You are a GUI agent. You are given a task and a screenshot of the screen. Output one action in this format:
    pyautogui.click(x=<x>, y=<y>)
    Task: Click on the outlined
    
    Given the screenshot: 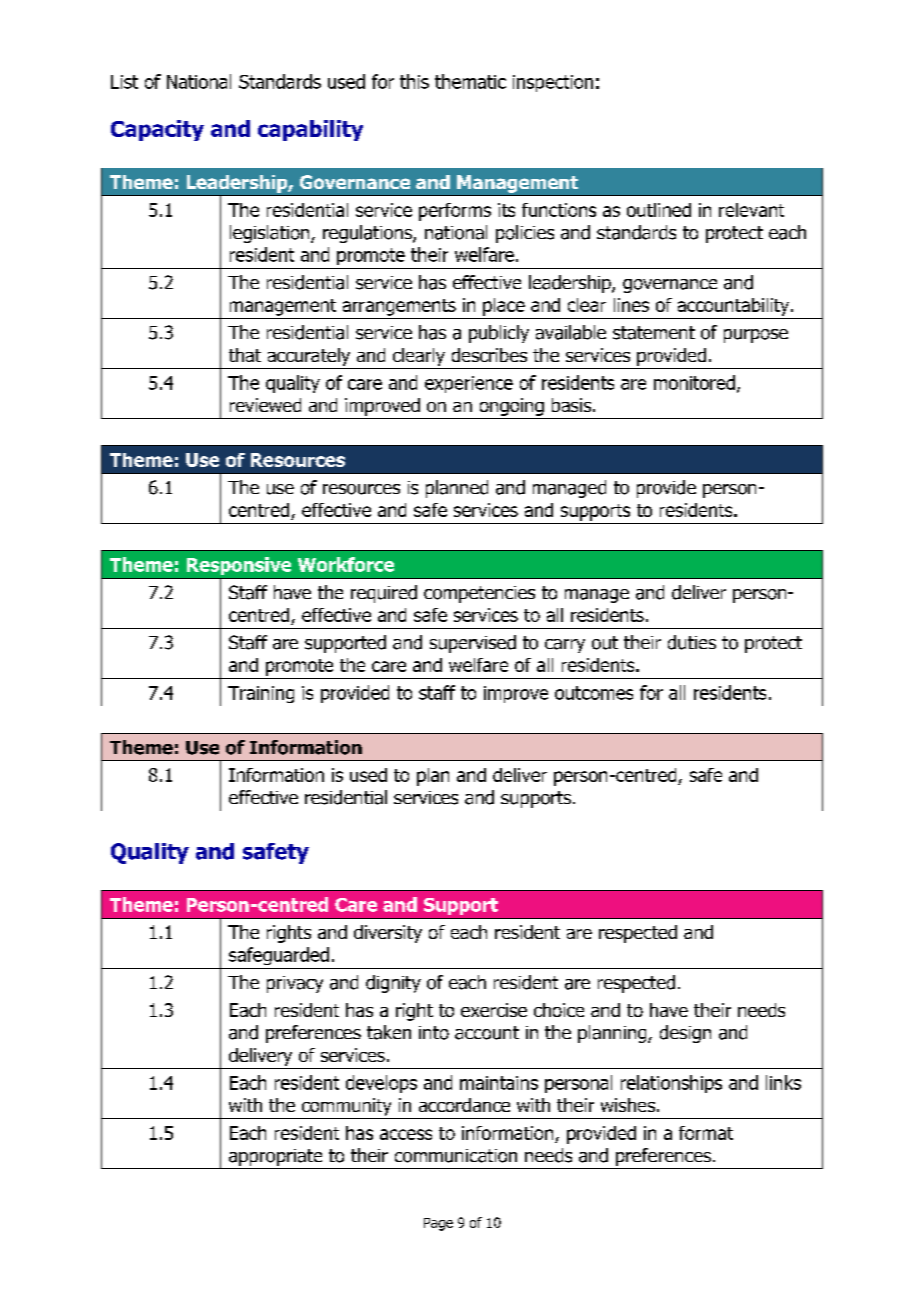 What is the action you would take?
    pyautogui.click(x=659, y=210)
